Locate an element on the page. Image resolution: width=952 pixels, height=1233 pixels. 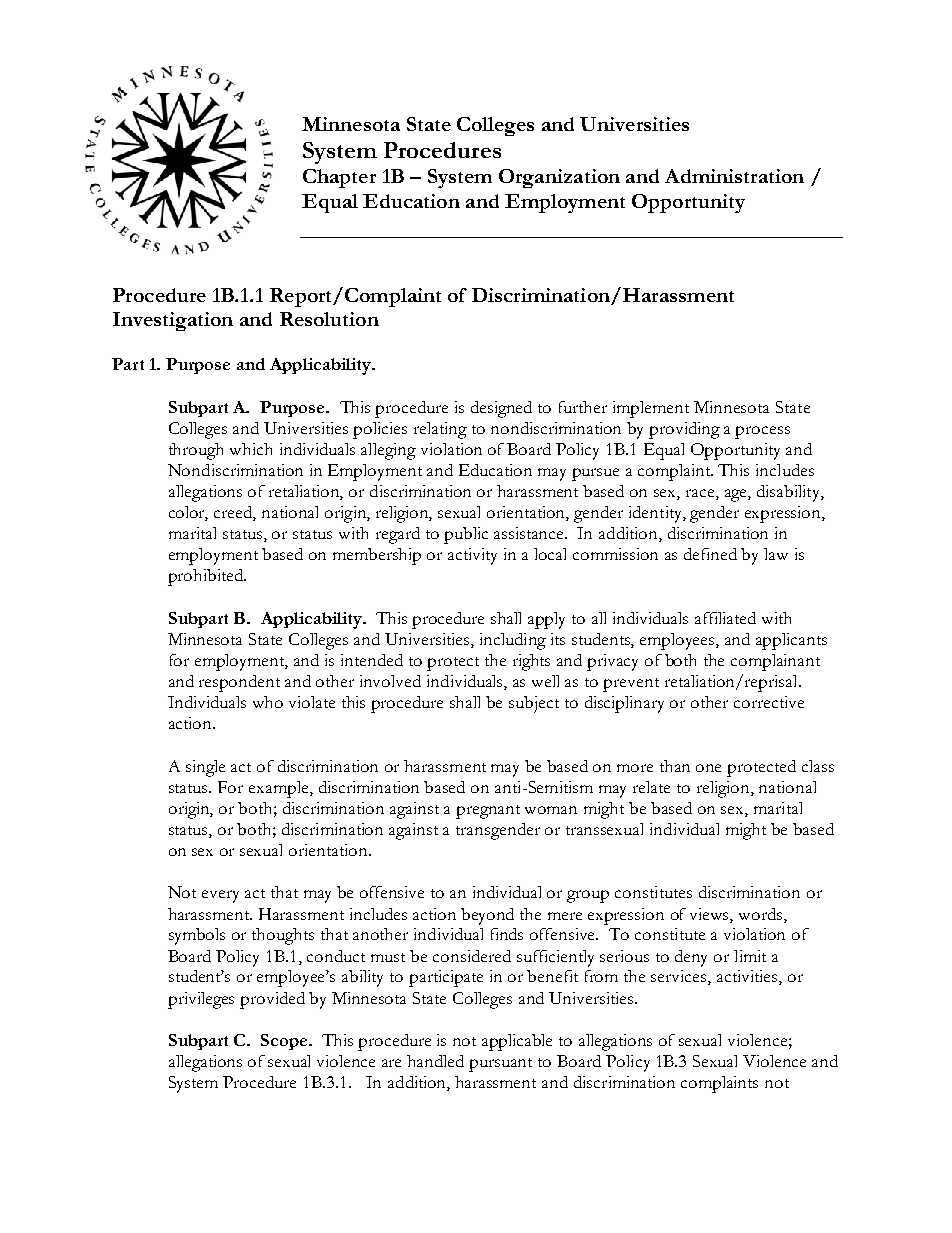
one is located at coordinates (708, 768).
